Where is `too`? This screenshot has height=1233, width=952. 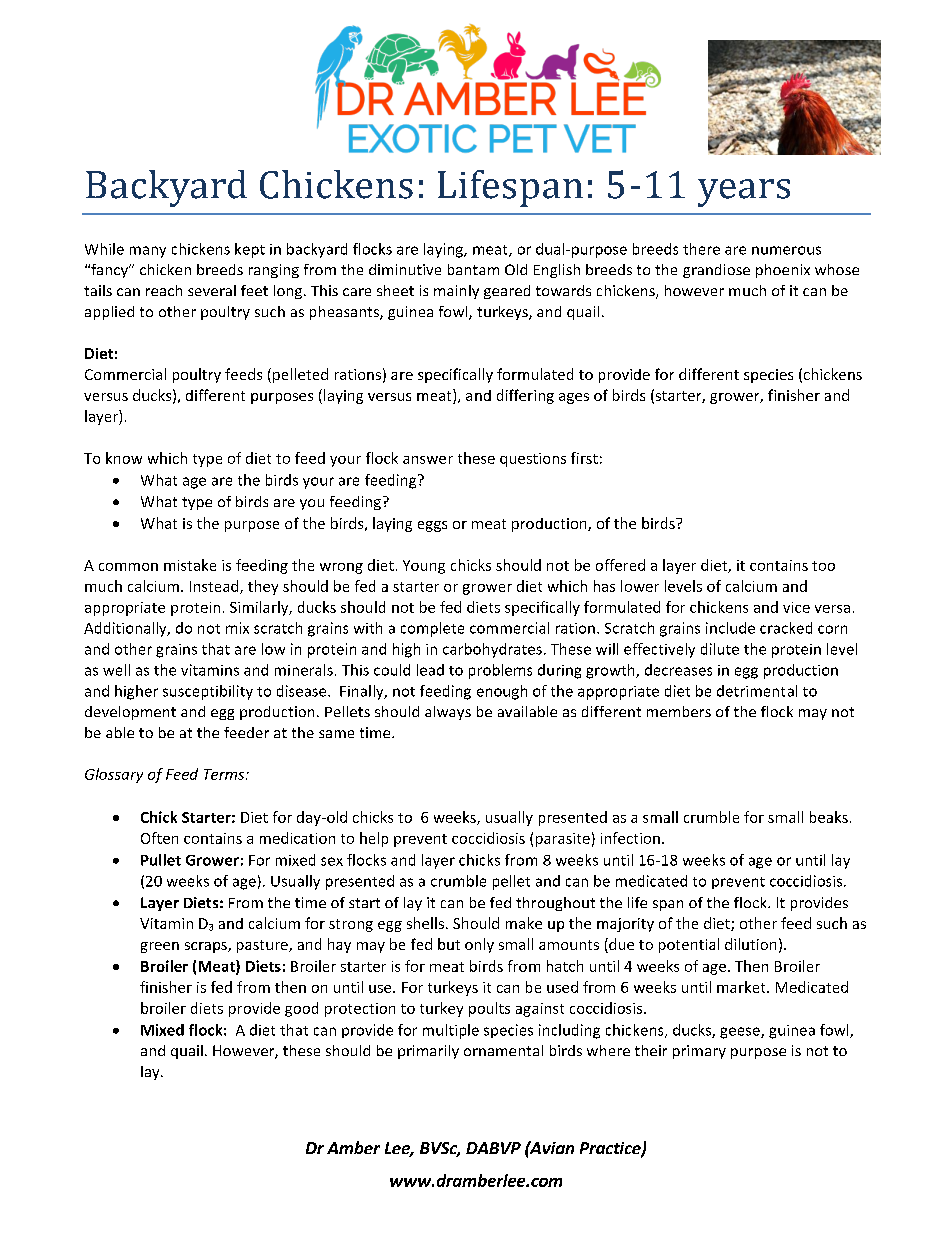
too is located at coordinates (823, 566).
